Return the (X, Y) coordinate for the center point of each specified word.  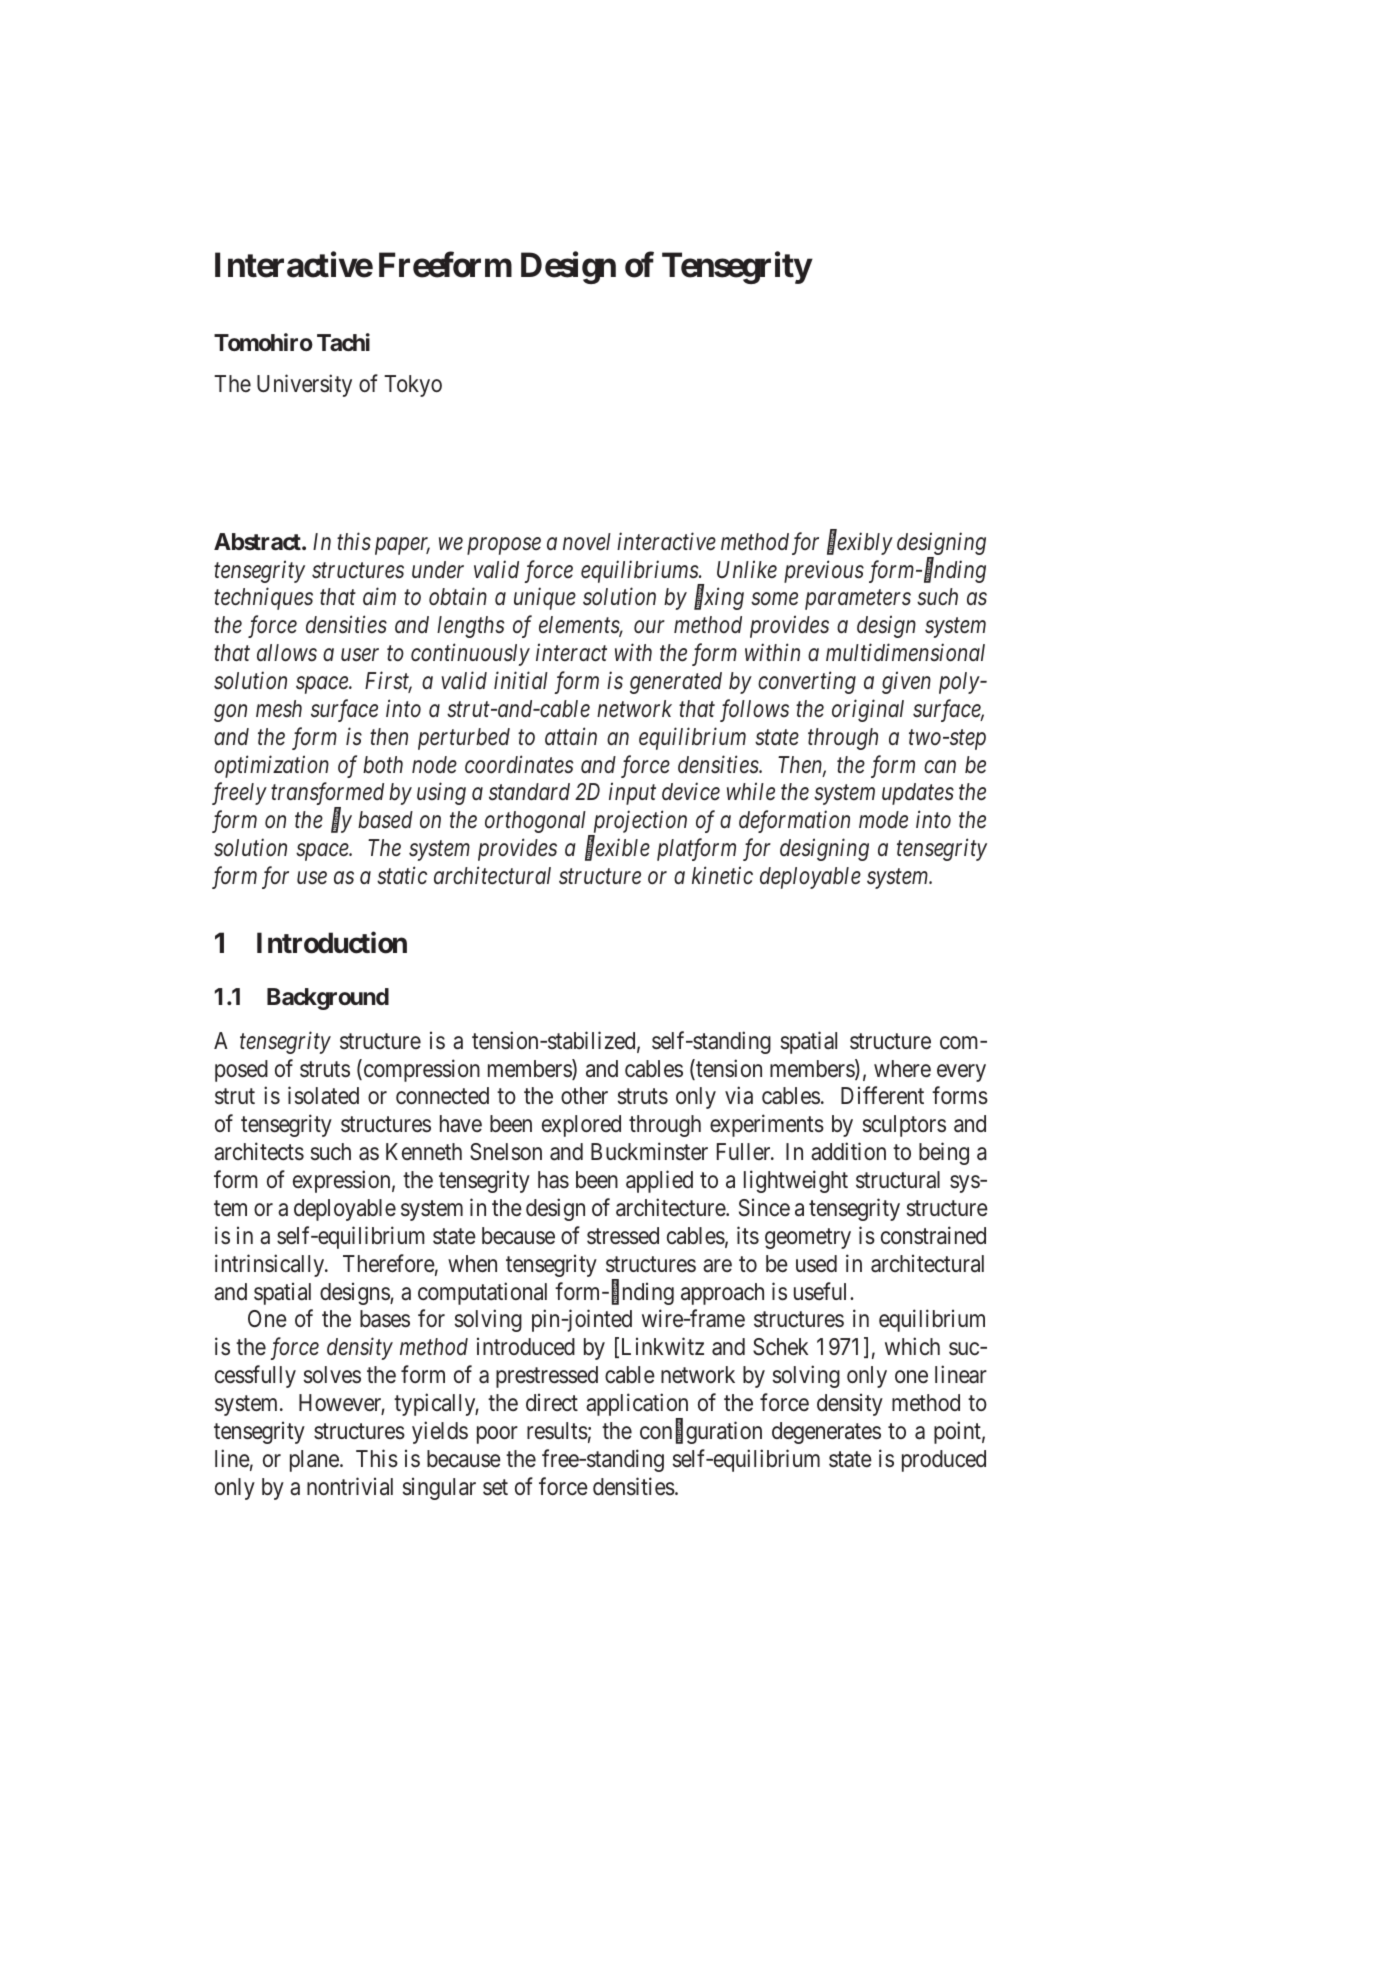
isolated (323, 1096)
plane (315, 1461)
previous (824, 571)
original (868, 710)
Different (882, 1096)
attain (571, 736)
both (383, 765)
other (584, 1096)
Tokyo (413, 386)
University (304, 385)
